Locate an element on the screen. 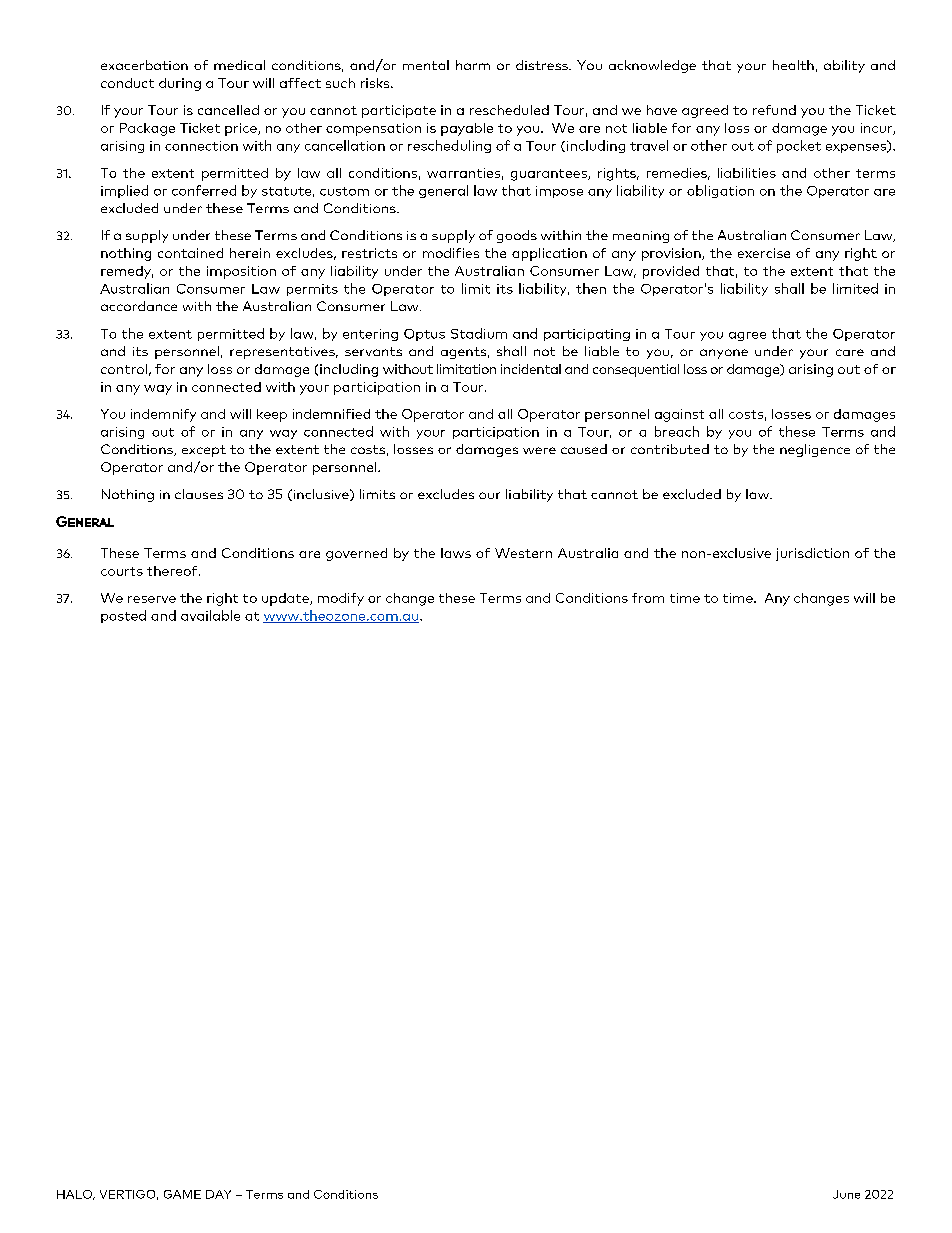  payable is located at coordinates (467, 129).
